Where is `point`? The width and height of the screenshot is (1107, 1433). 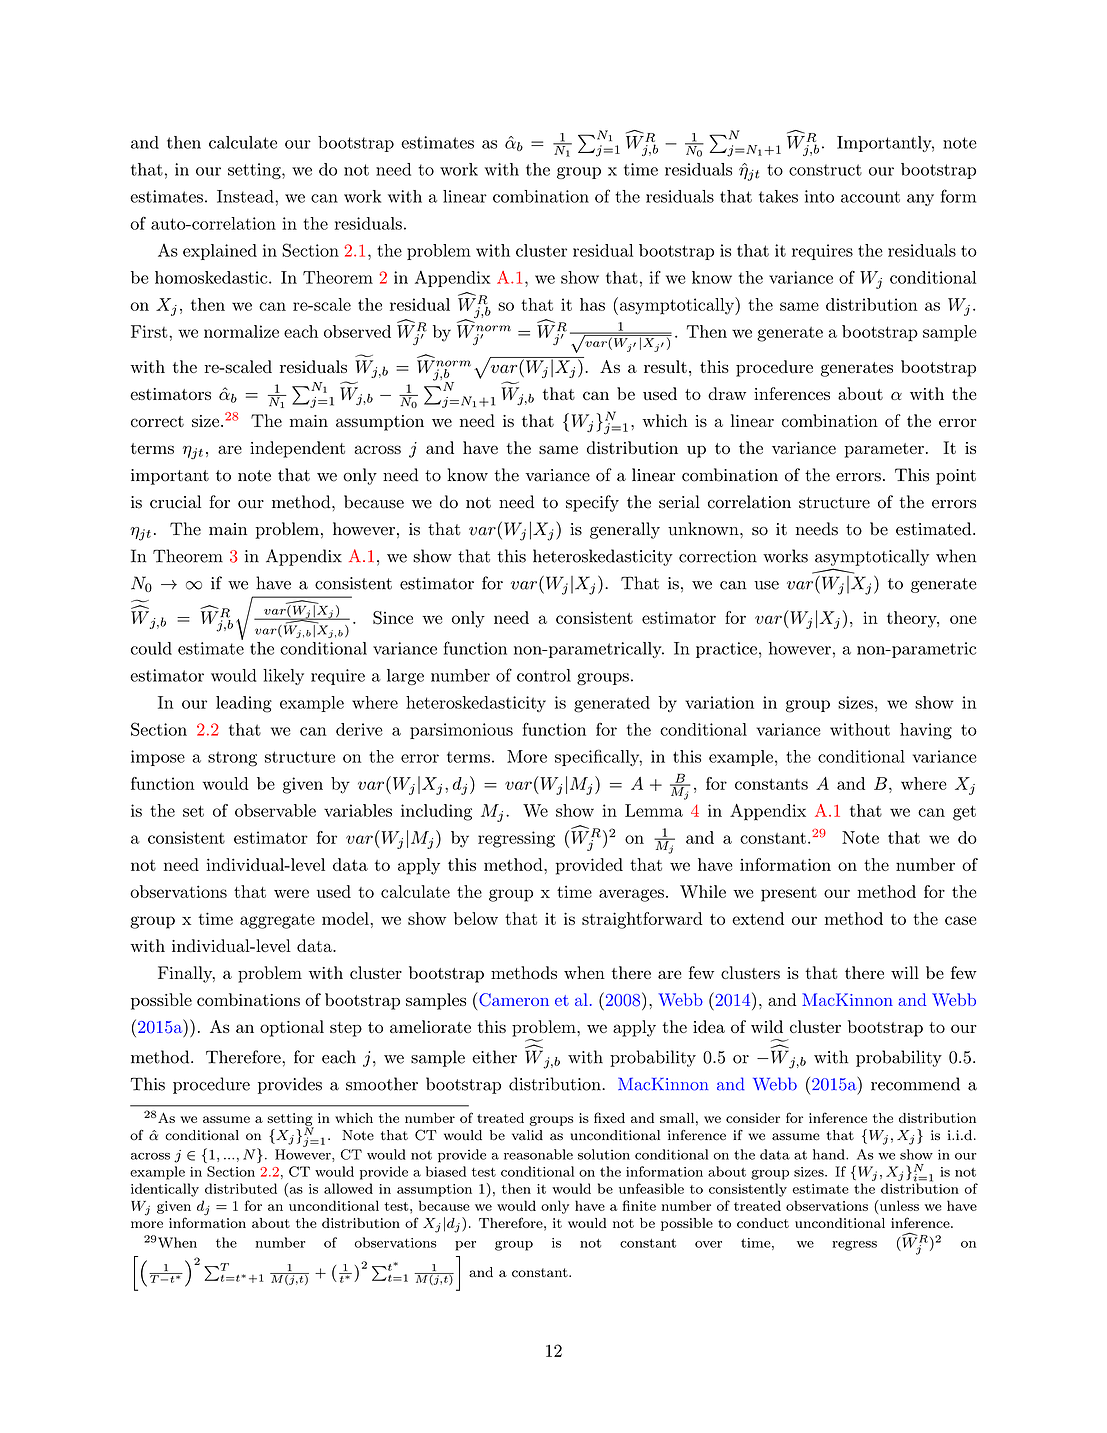 point is located at coordinates (956, 477).
